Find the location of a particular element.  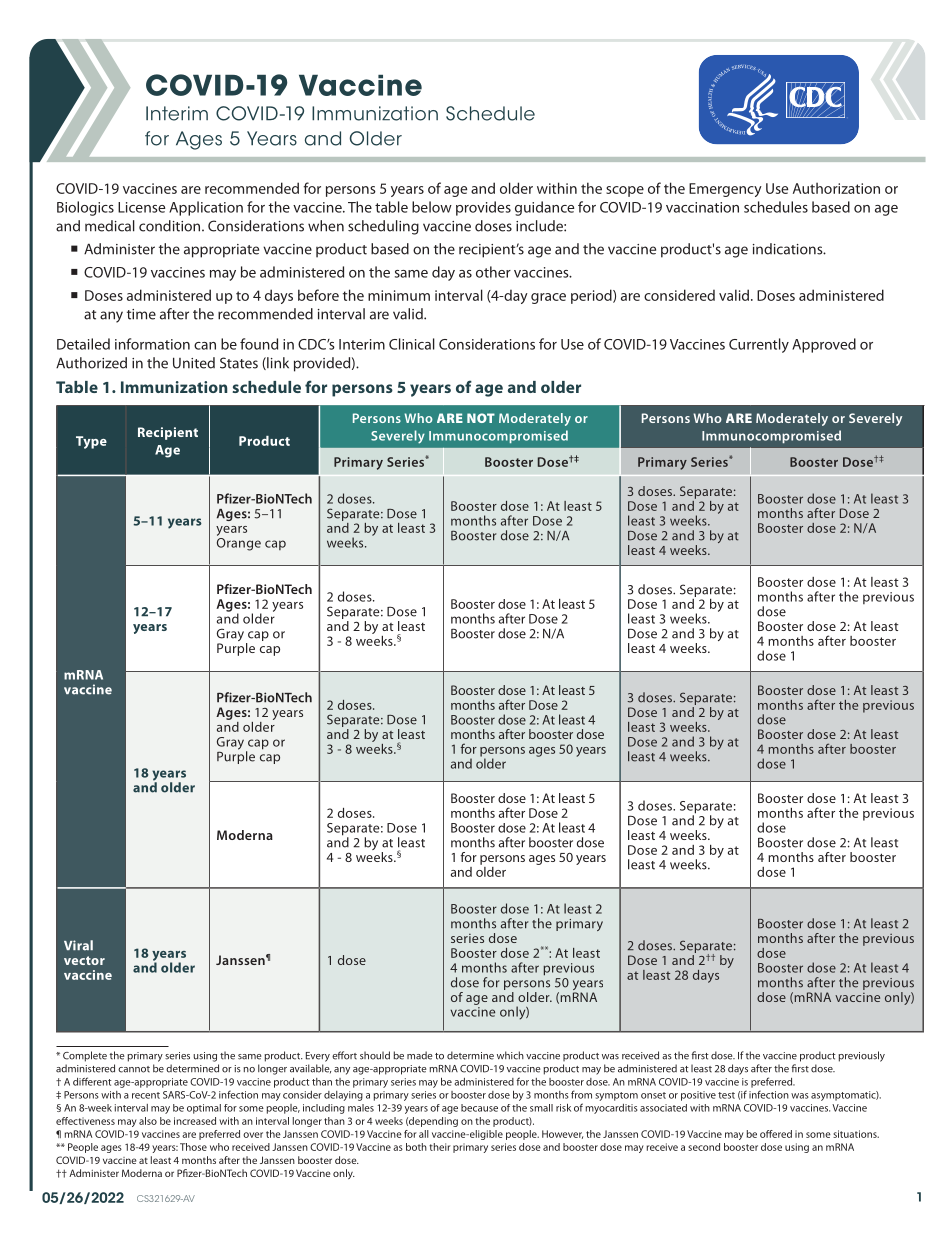

Approved is located at coordinates (824, 345).
